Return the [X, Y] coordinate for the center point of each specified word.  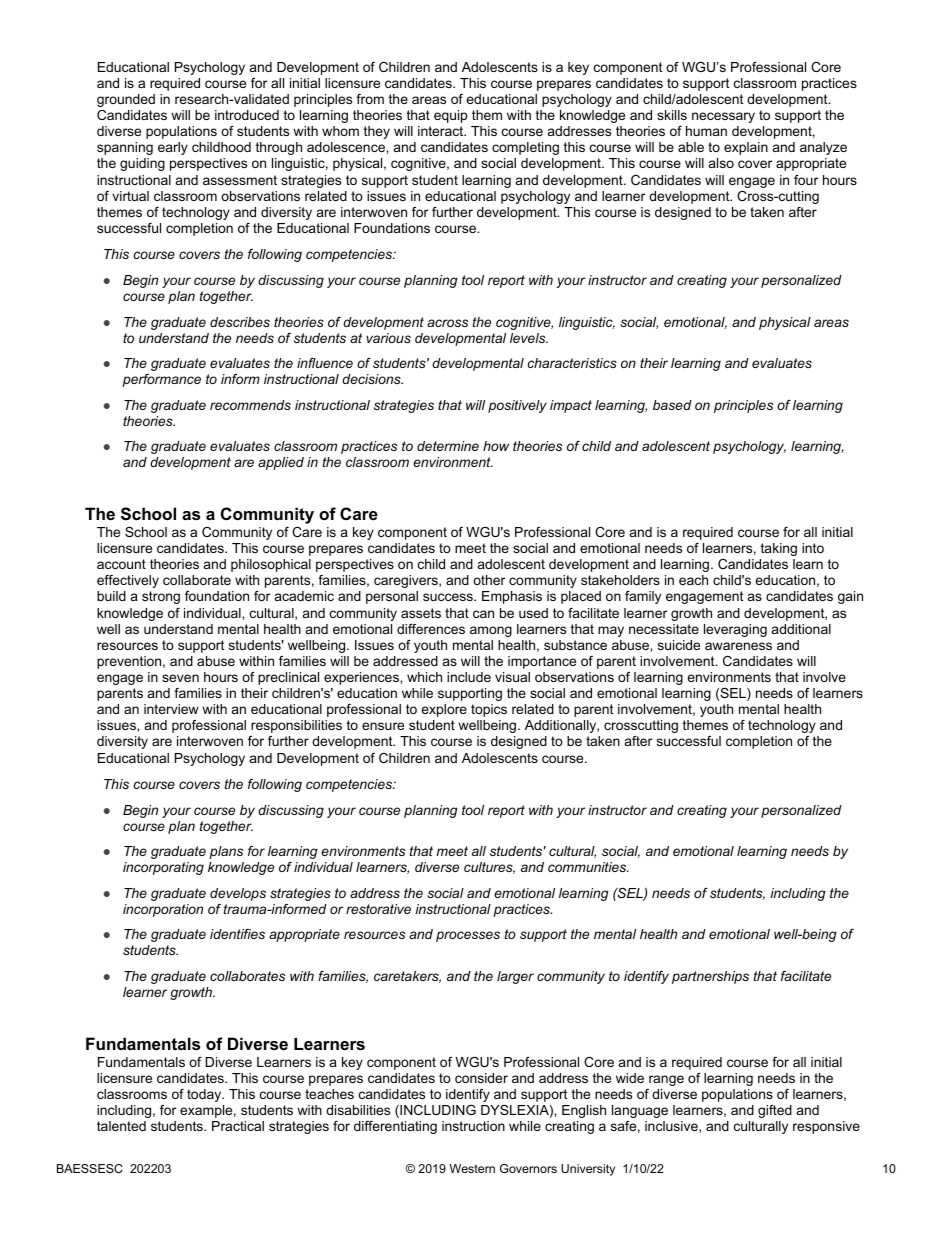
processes [468, 936]
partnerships [710, 977]
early [173, 148]
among [491, 631]
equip [450, 116]
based [672, 405]
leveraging [735, 630]
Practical [238, 1126]
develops [238, 894]
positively [517, 406]
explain [746, 148]
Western [472, 1168]
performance [161, 380]
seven [180, 678]
